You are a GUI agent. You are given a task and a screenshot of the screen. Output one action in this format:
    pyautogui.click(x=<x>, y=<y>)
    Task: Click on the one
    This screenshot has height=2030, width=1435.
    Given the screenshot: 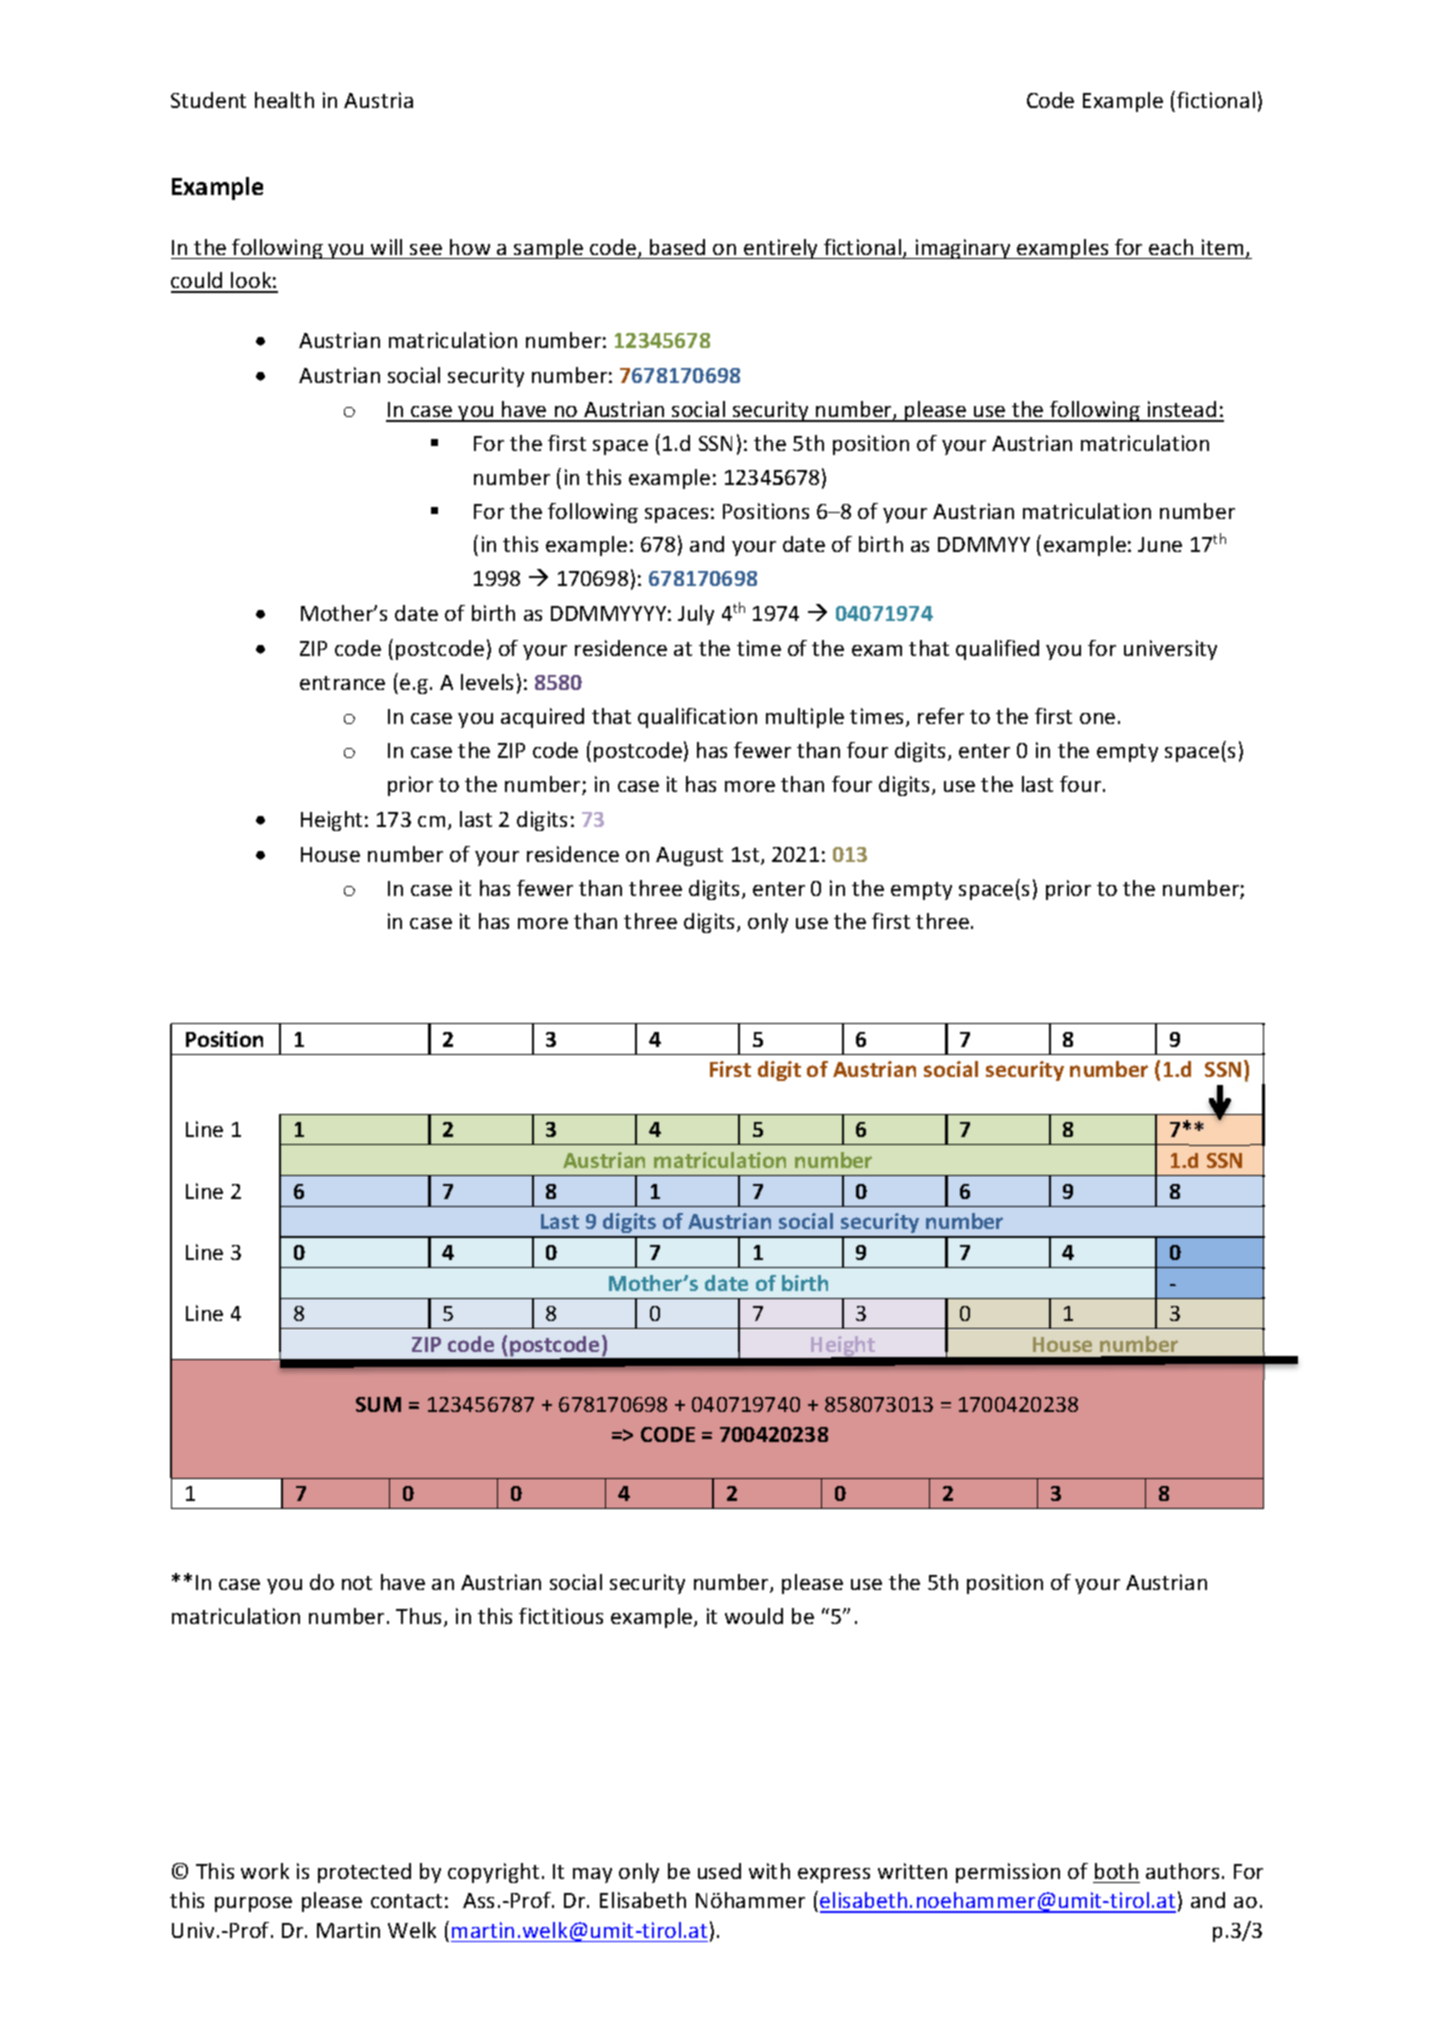 What is the action you would take?
    pyautogui.click(x=1097, y=718)
